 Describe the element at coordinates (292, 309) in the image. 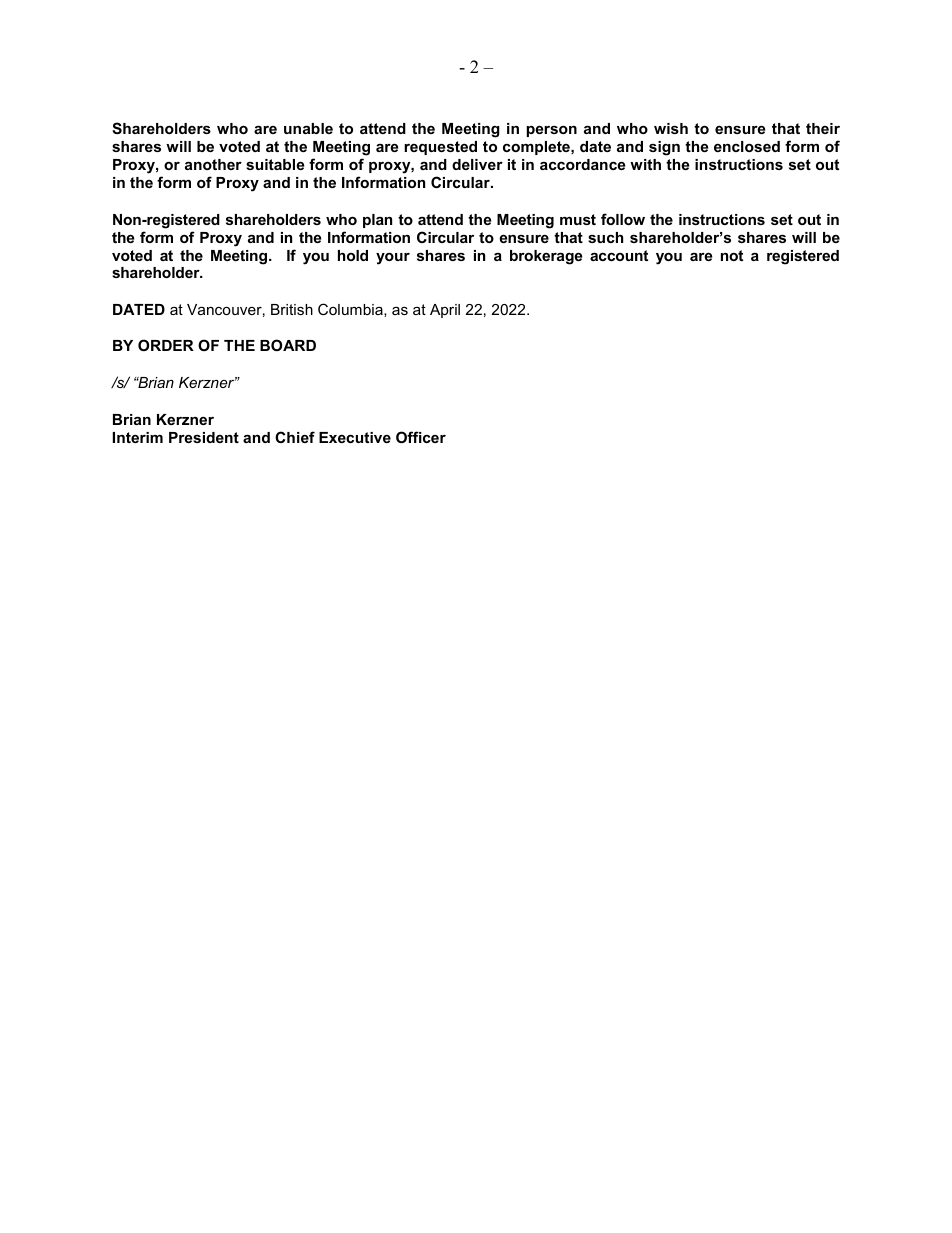

I see `British` at that location.
